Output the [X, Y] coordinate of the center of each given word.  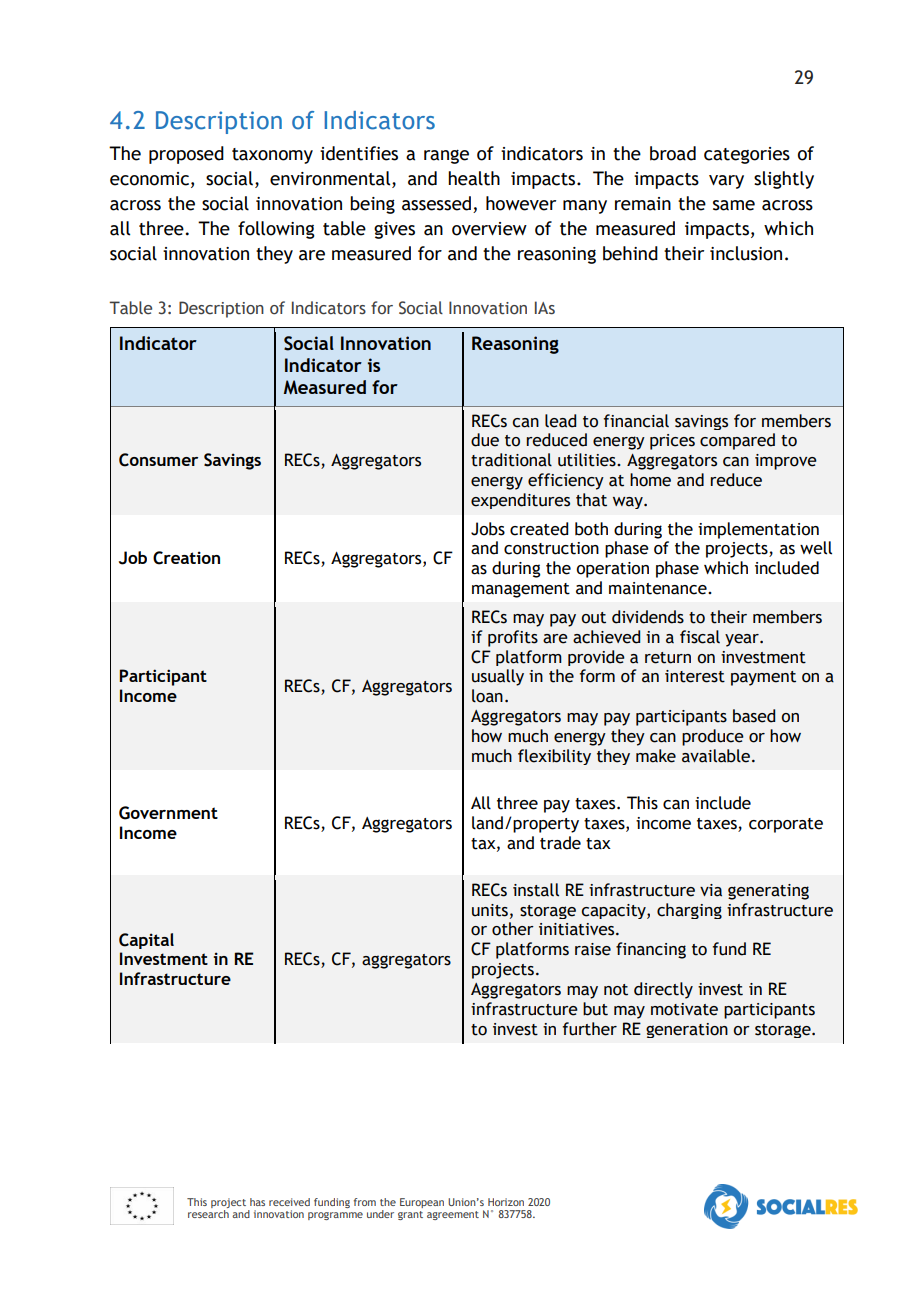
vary [726, 182]
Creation [186, 558]
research [208, 1214]
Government [168, 813]
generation [687, 1030]
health [474, 178]
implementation [758, 530]
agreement [453, 1215]
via [711, 890]
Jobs [488, 529]
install [536, 890]
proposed [186, 155]
